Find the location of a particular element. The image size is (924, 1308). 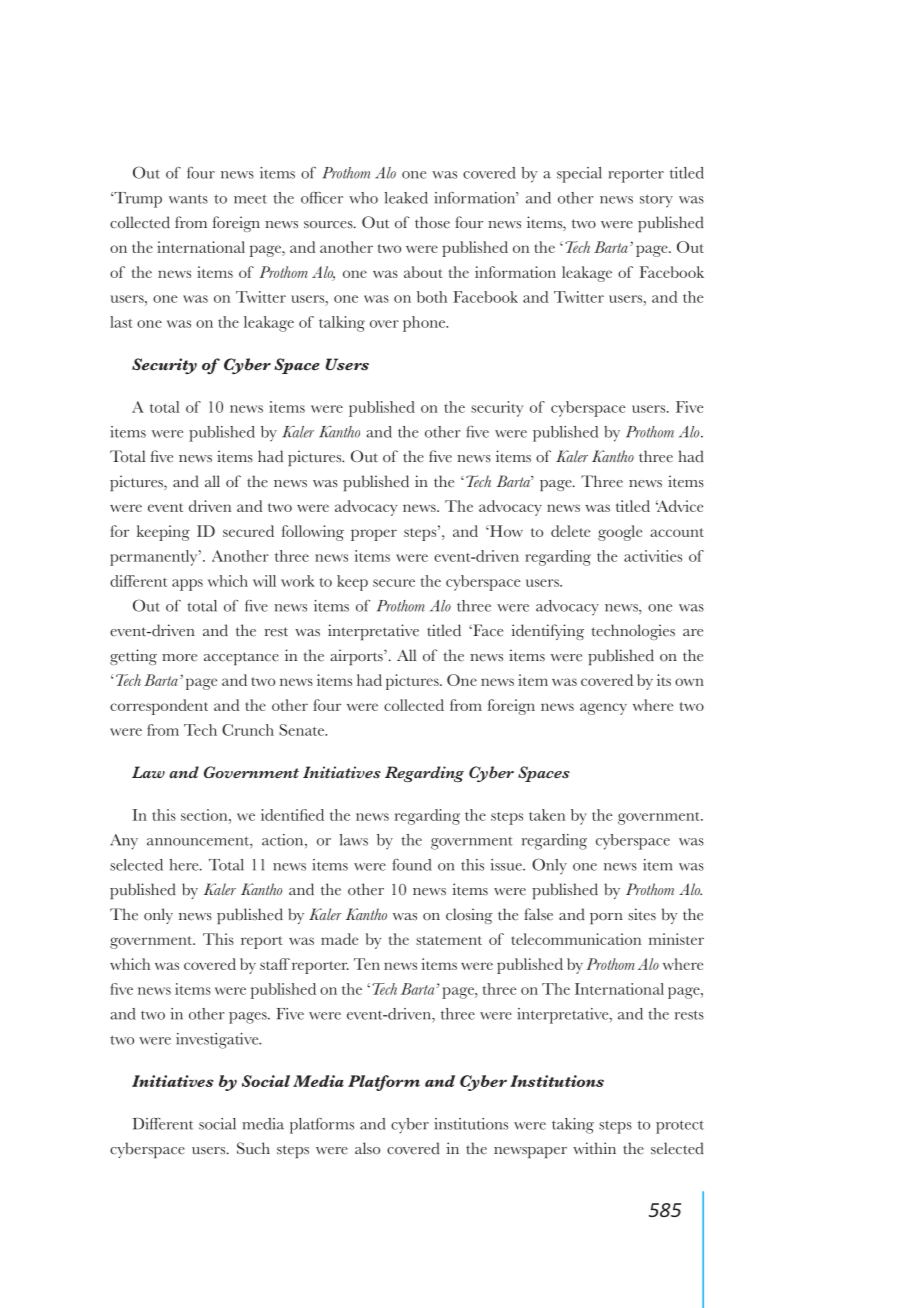

wants is located at coordinates (188, 199).
